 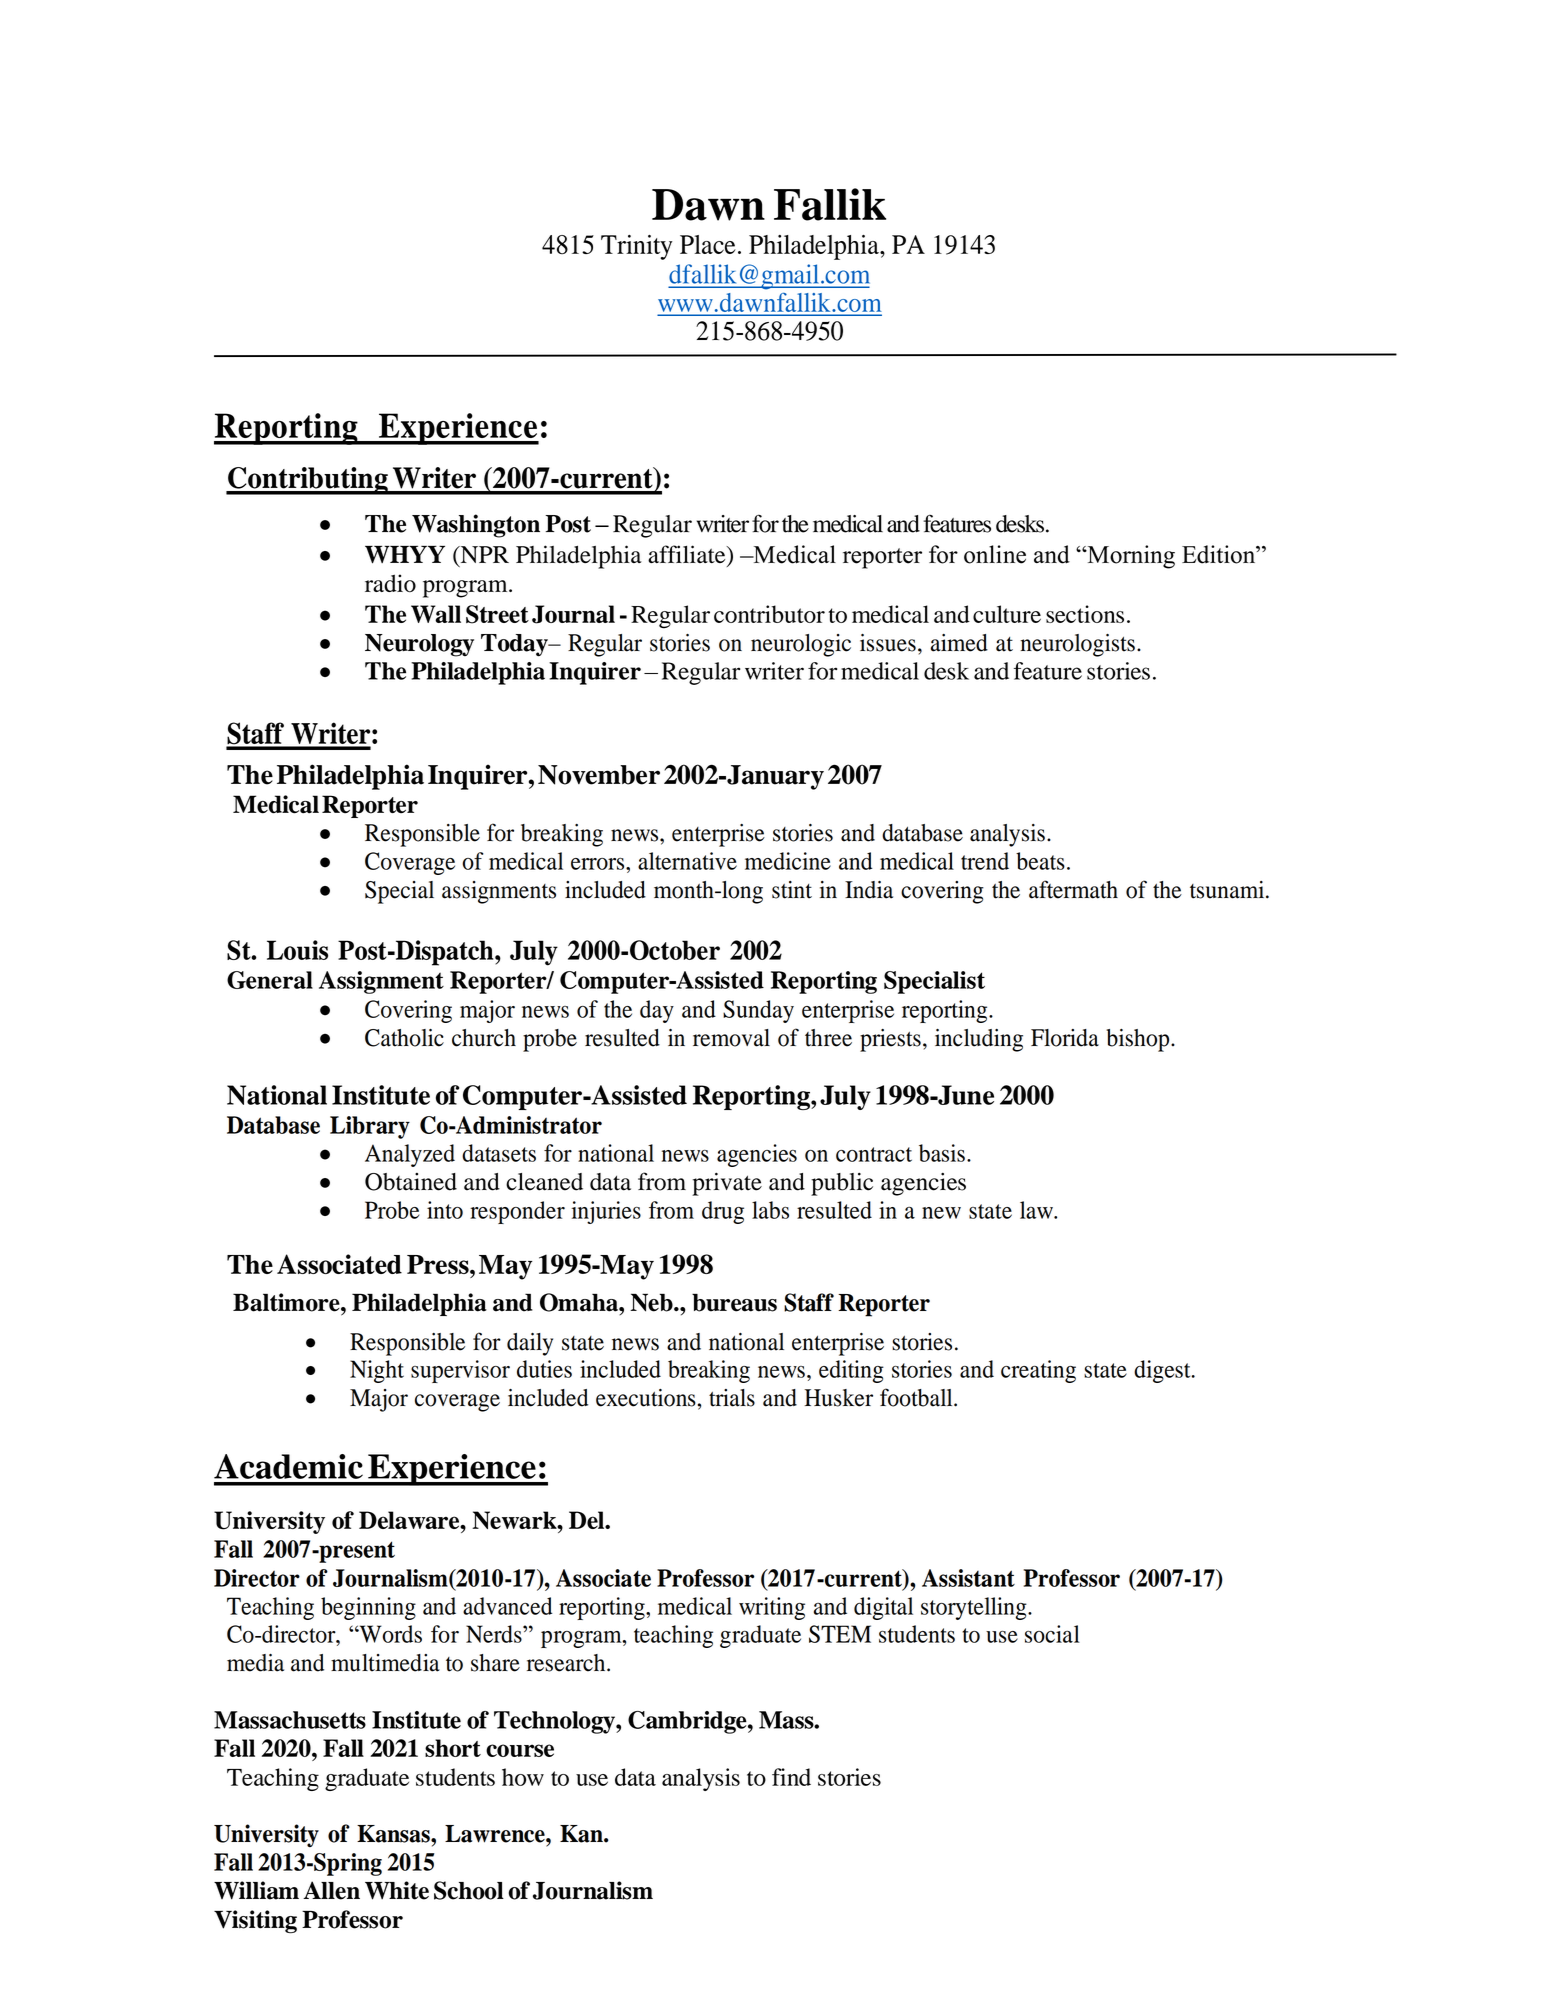 I want to click on Night, so click(x=377, y=1371).
